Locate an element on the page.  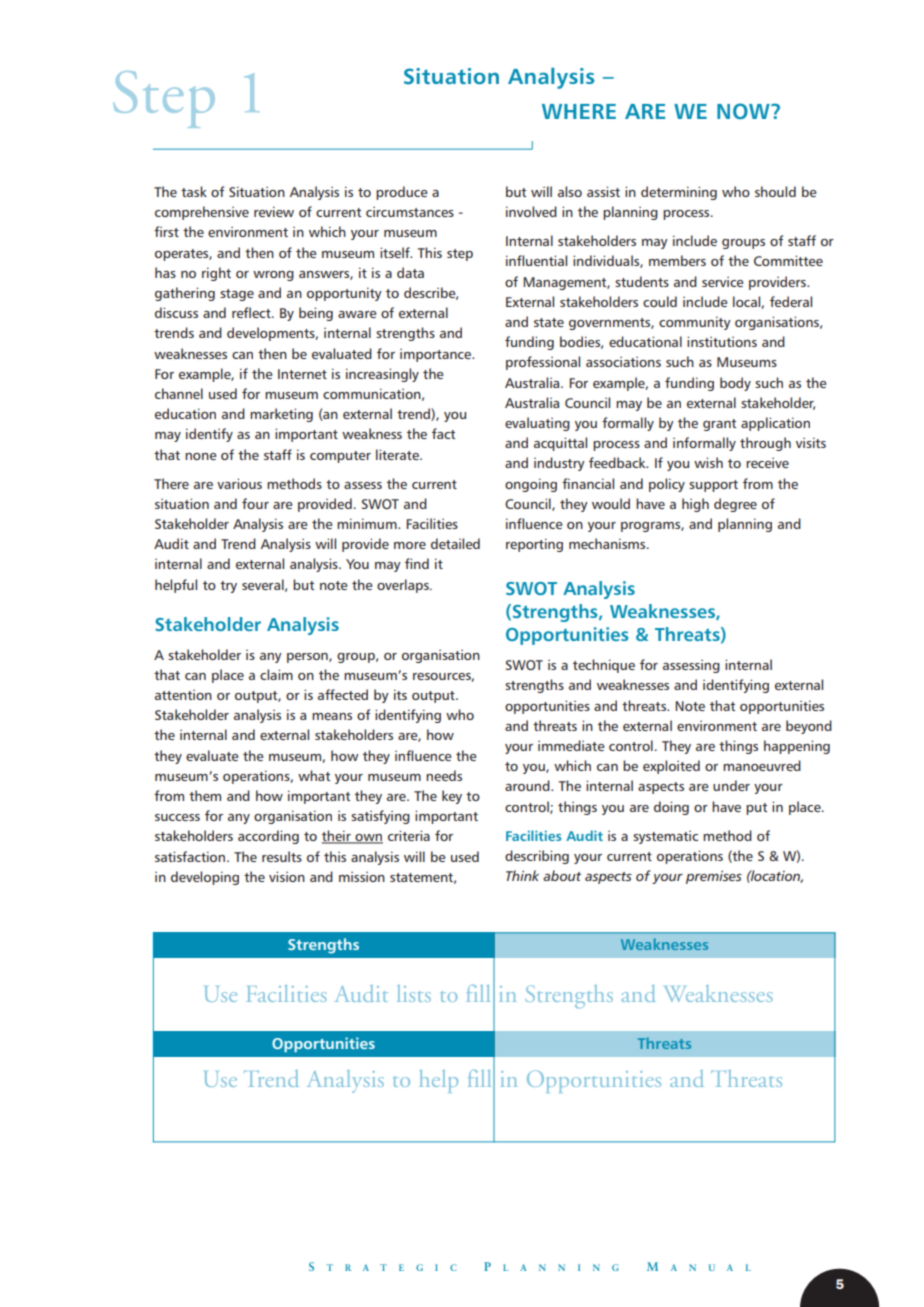
lists is located at coordinates (414, 993).
